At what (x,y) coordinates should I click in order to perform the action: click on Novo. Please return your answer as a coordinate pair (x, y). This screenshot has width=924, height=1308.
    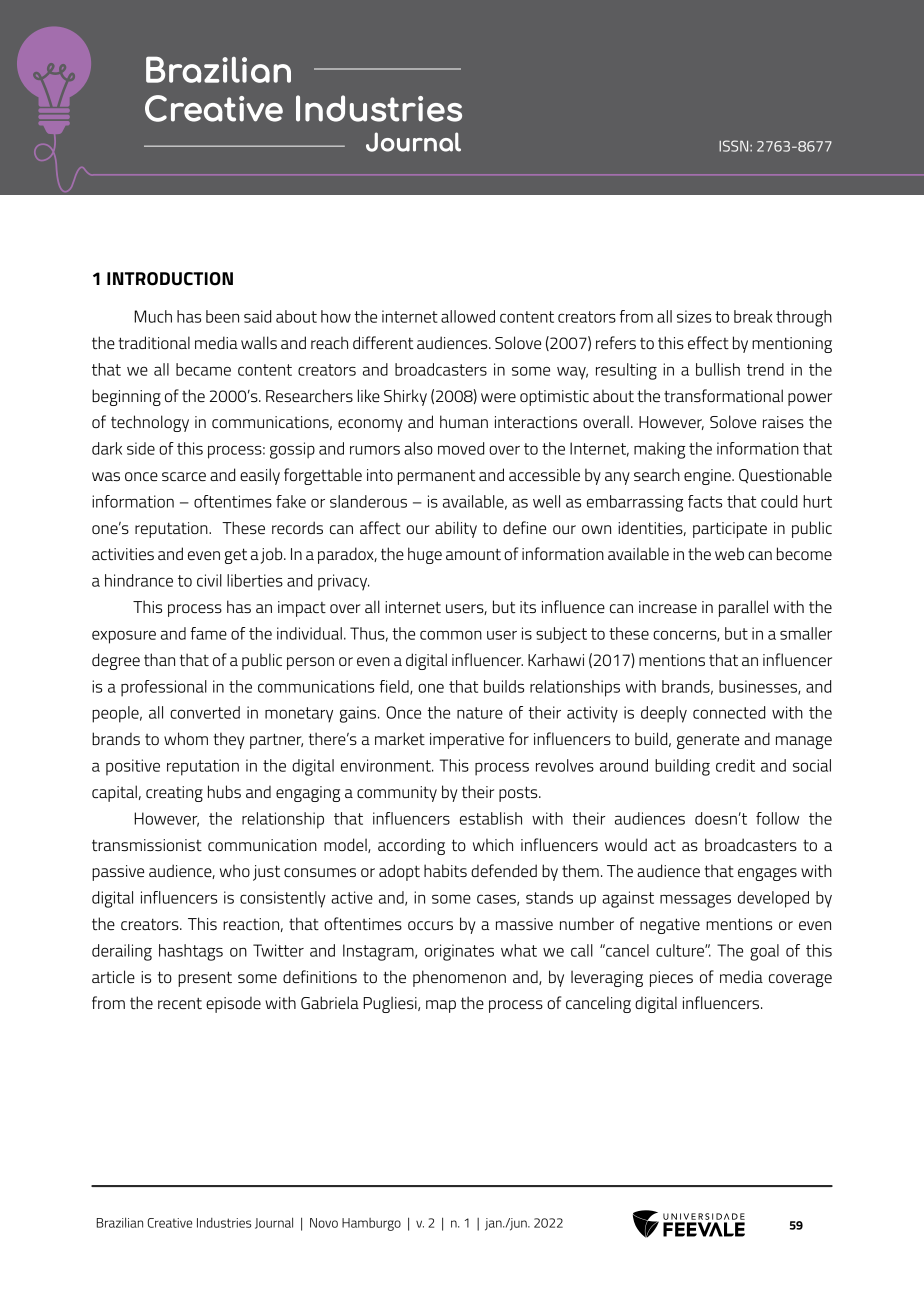
    Looking at the image, I should click on (324, 1223).
